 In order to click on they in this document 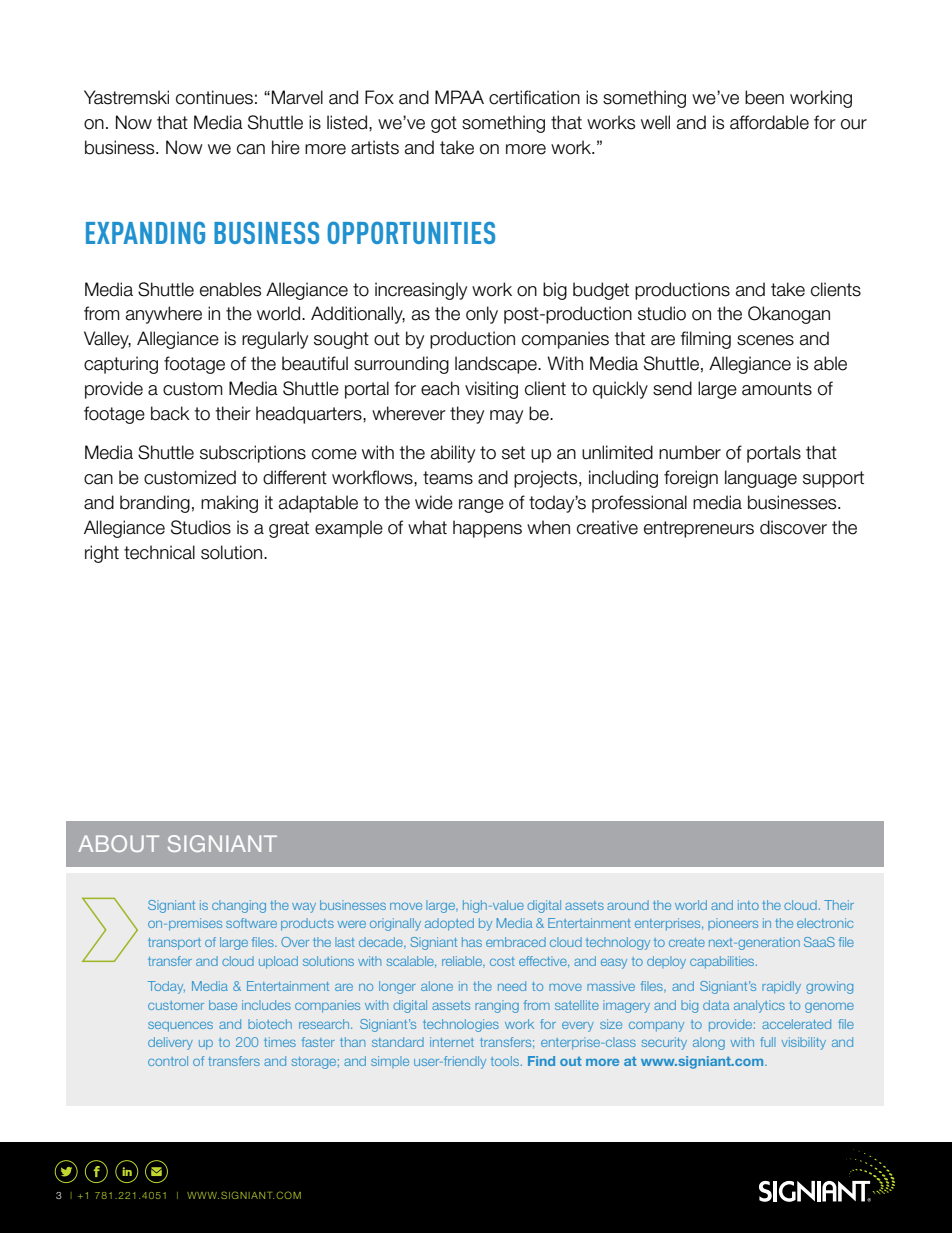, I will do `click(467, 415)`.
